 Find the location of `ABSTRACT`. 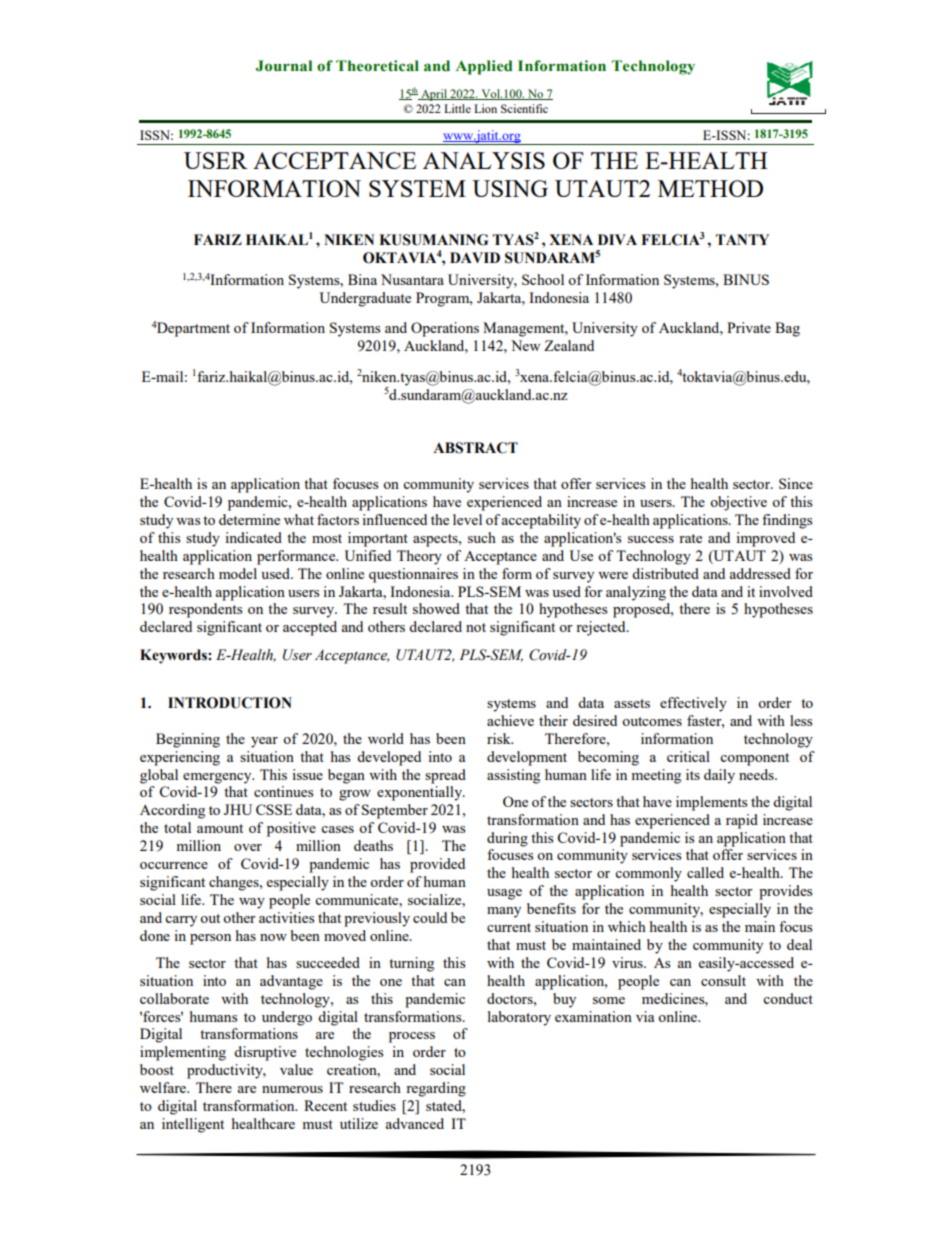

ABSTRACT is located at coordinates (475, 448).
